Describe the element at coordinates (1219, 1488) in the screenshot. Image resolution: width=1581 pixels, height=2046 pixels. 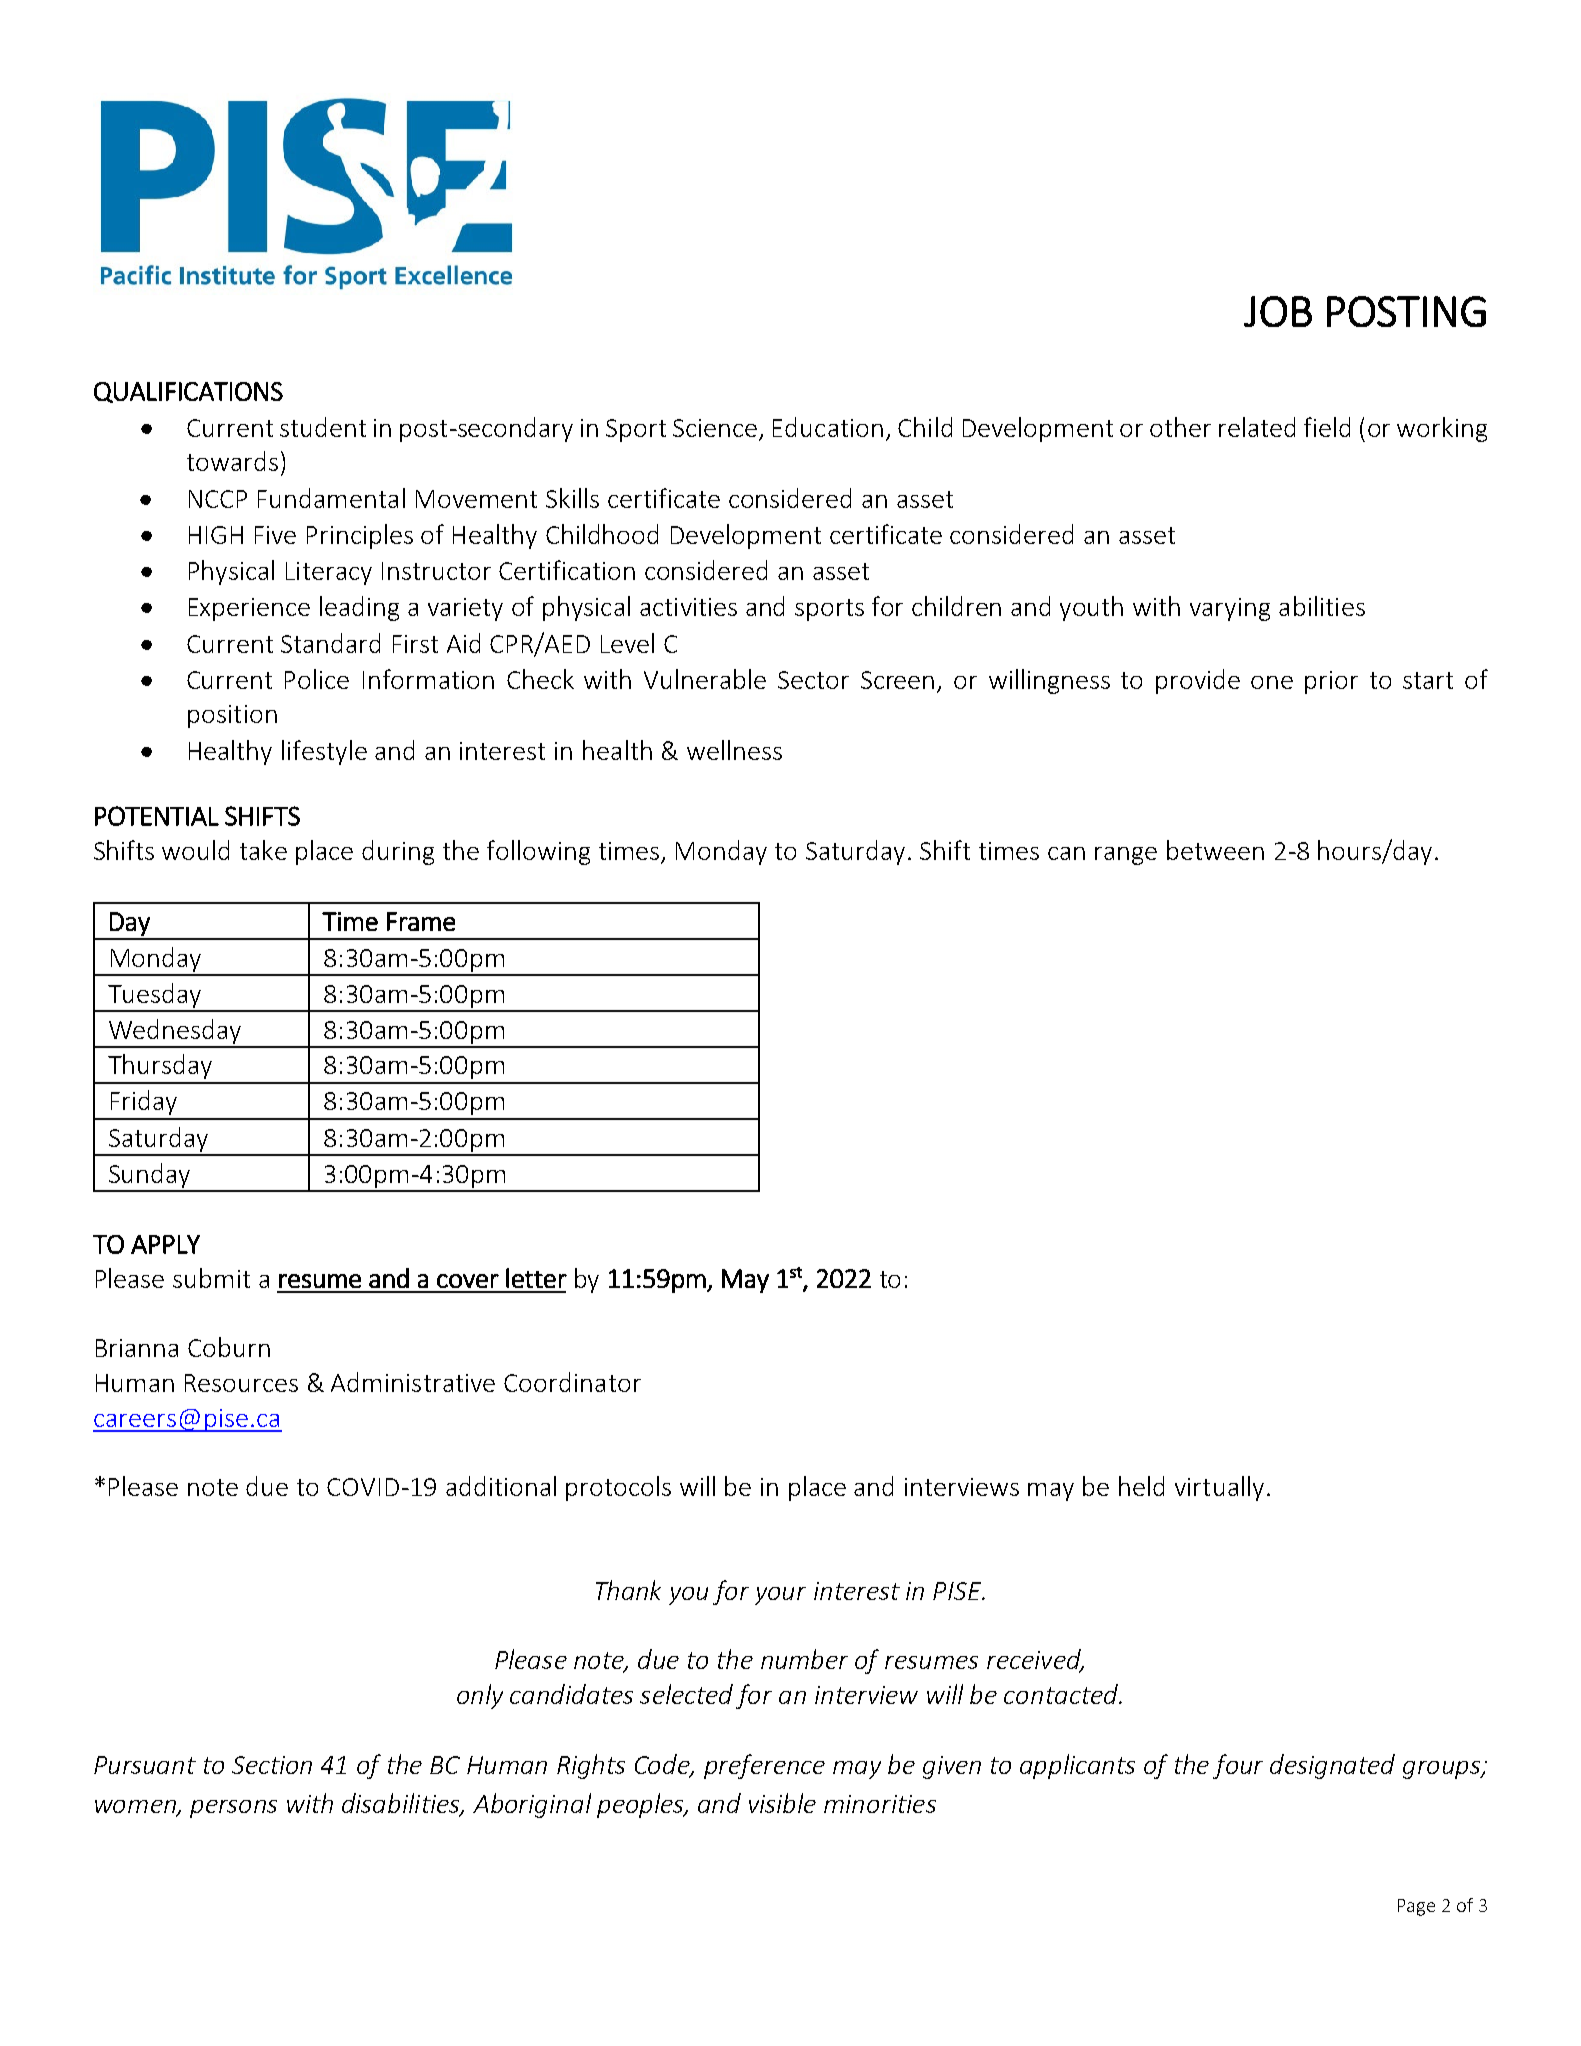
I see `virtually` at that location.
